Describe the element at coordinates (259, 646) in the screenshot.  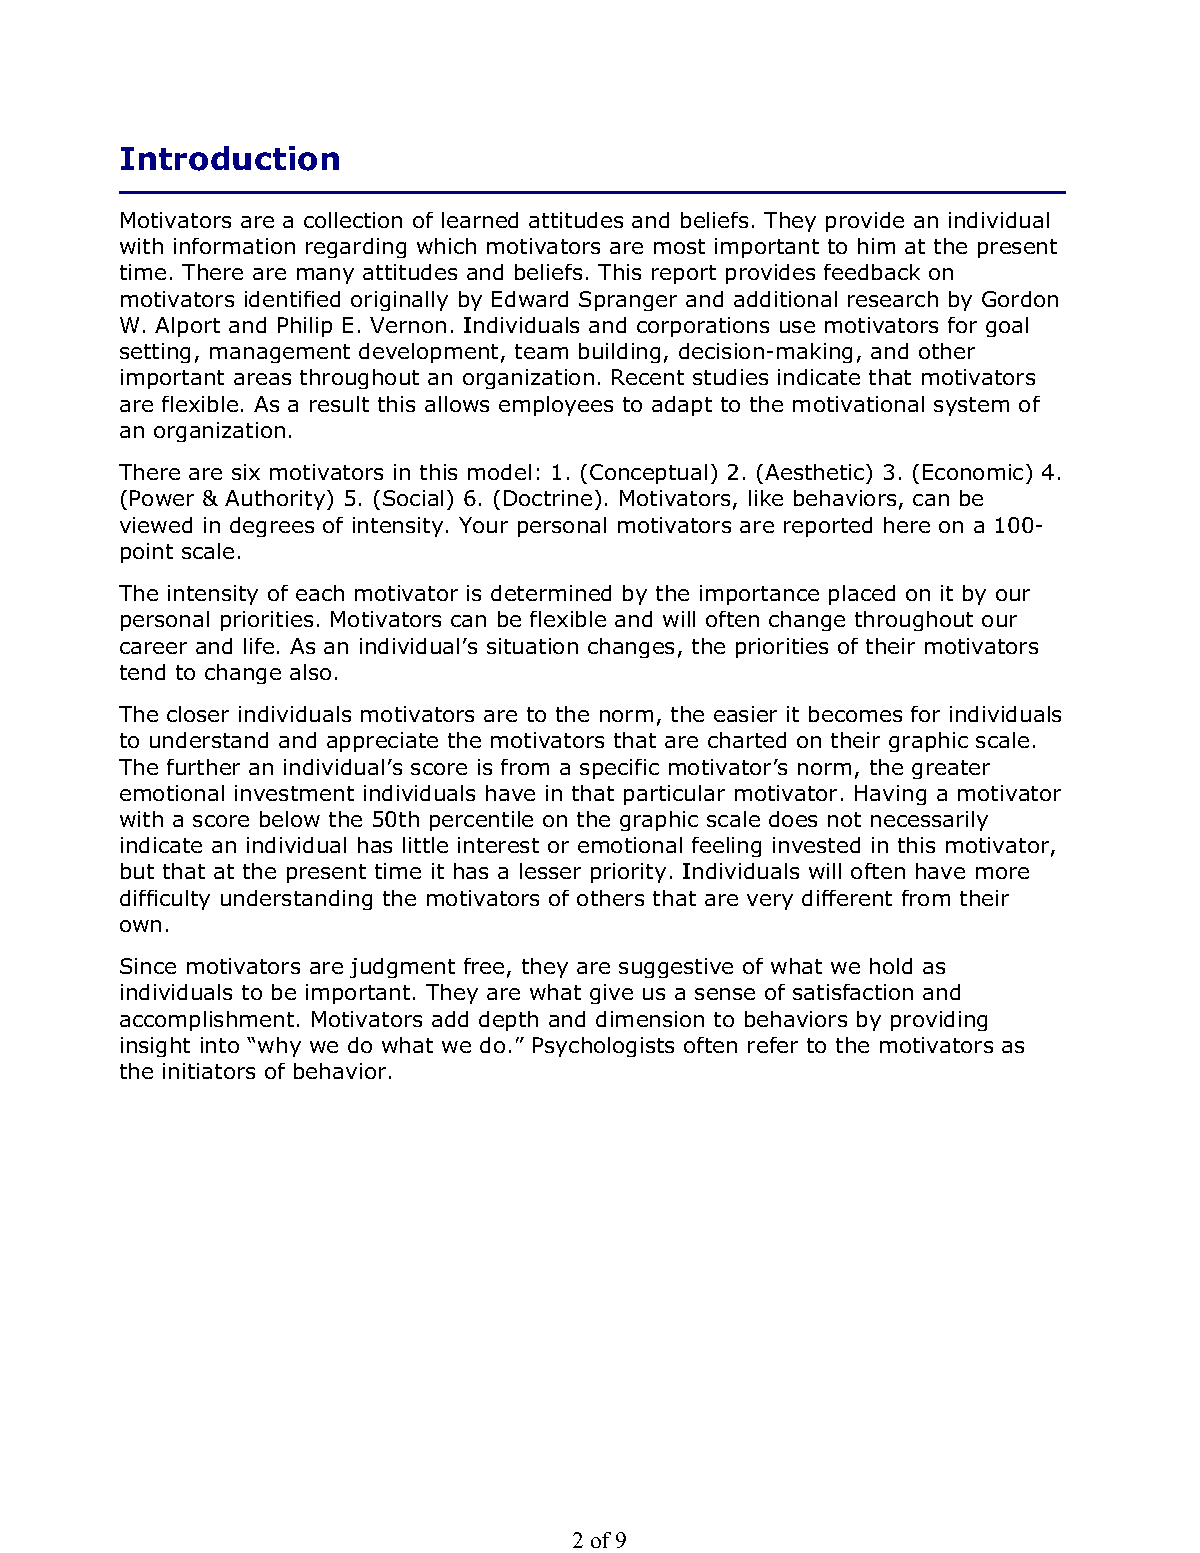
I see `life` at that location.
